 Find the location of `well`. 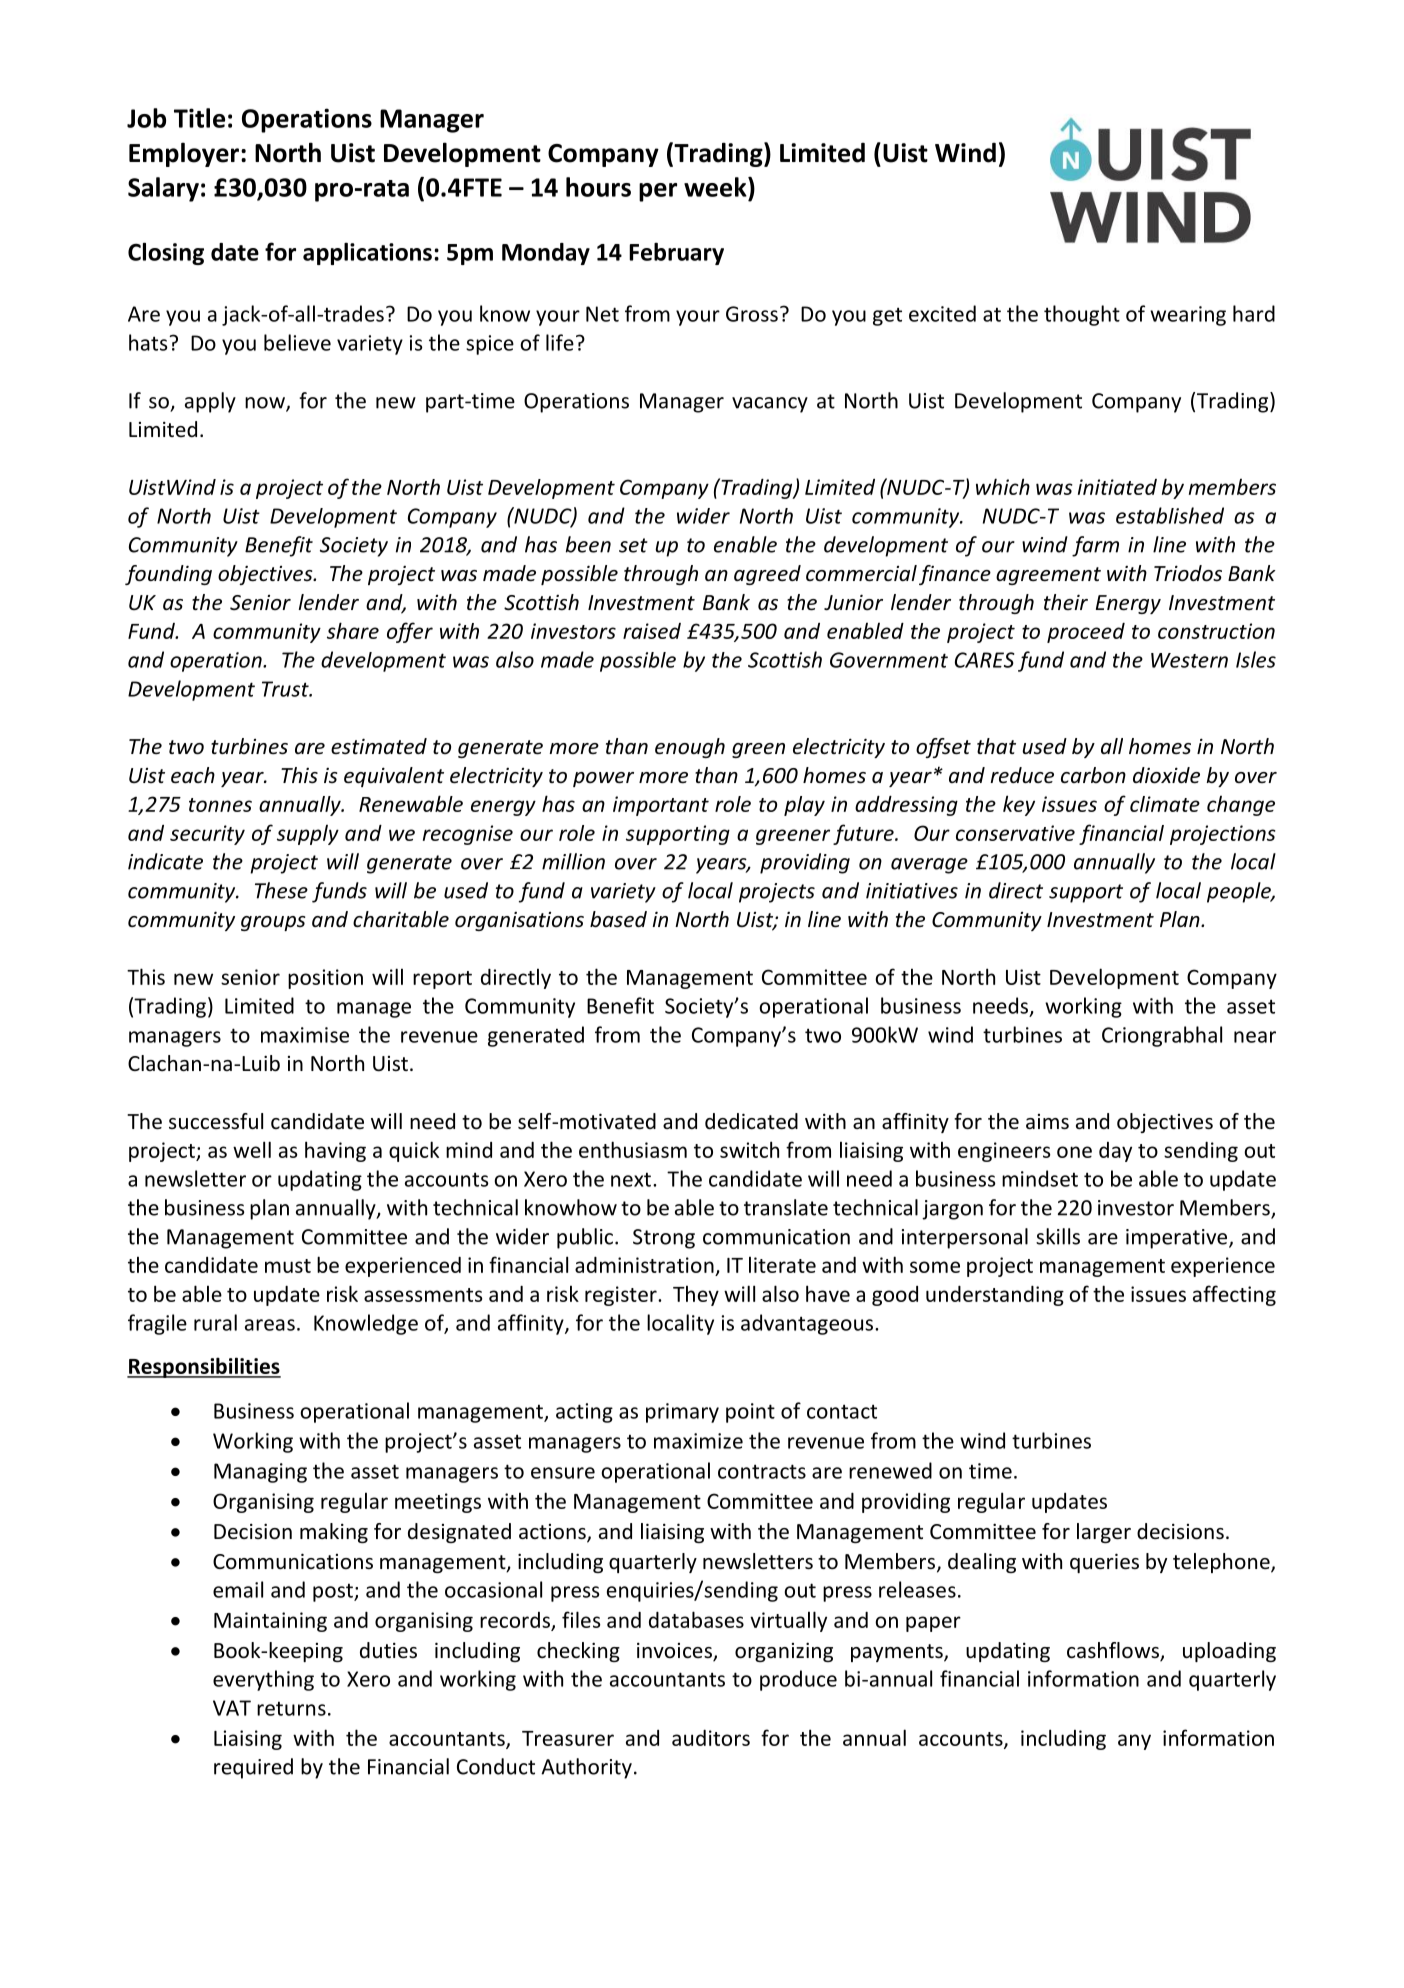

well is located at coordinates (252, 1149).
